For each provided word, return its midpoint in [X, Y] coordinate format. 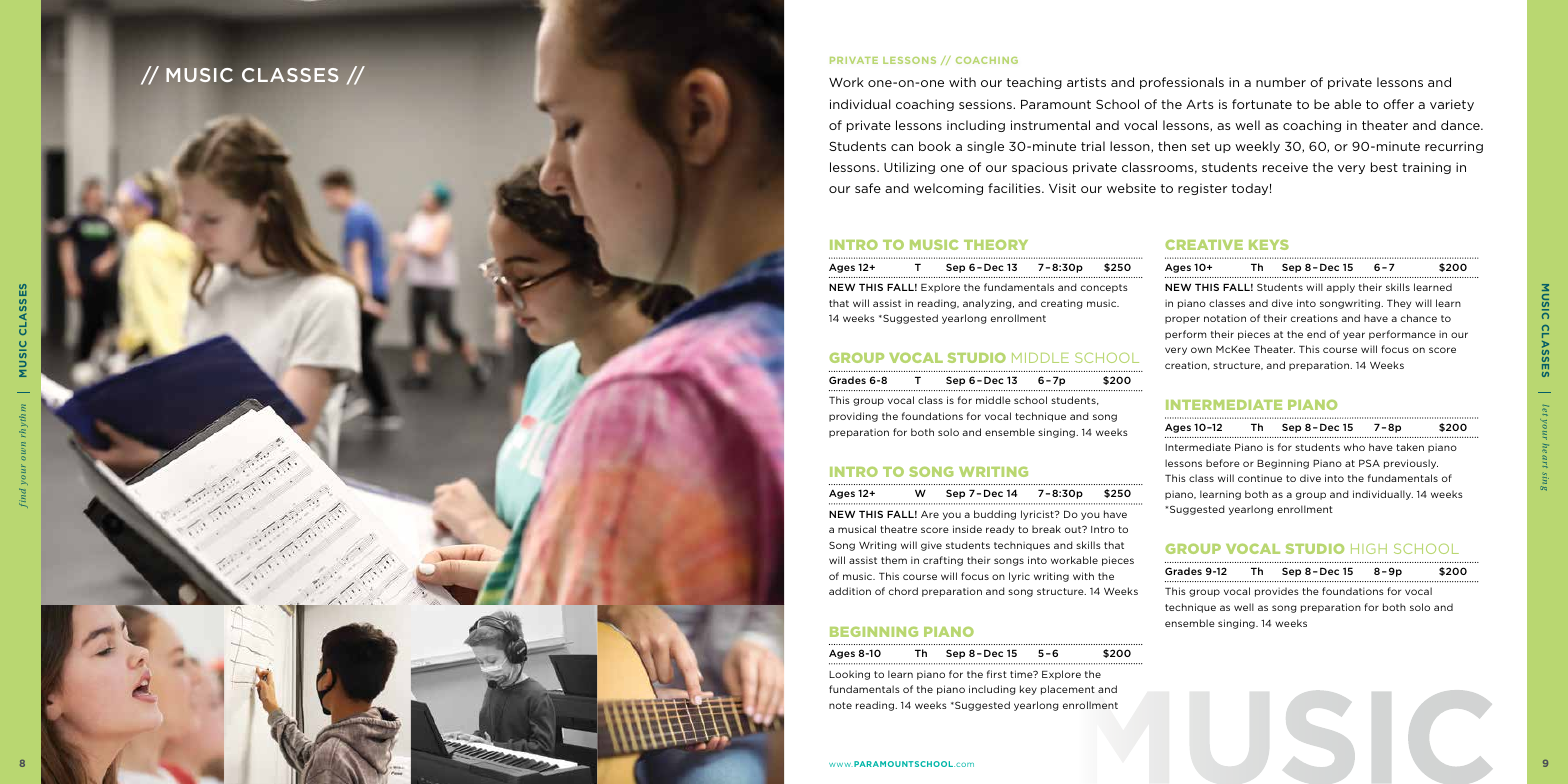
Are [930, 514]
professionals [1182, 83]
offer [1398, 104]
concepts [1104, 288]
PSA [1369, 463]
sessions [986, 104]
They [1399, 304]
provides [1277, 592]
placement [1068, 690]
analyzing [988, 304]
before [1223, 463]
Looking [849, 675]
